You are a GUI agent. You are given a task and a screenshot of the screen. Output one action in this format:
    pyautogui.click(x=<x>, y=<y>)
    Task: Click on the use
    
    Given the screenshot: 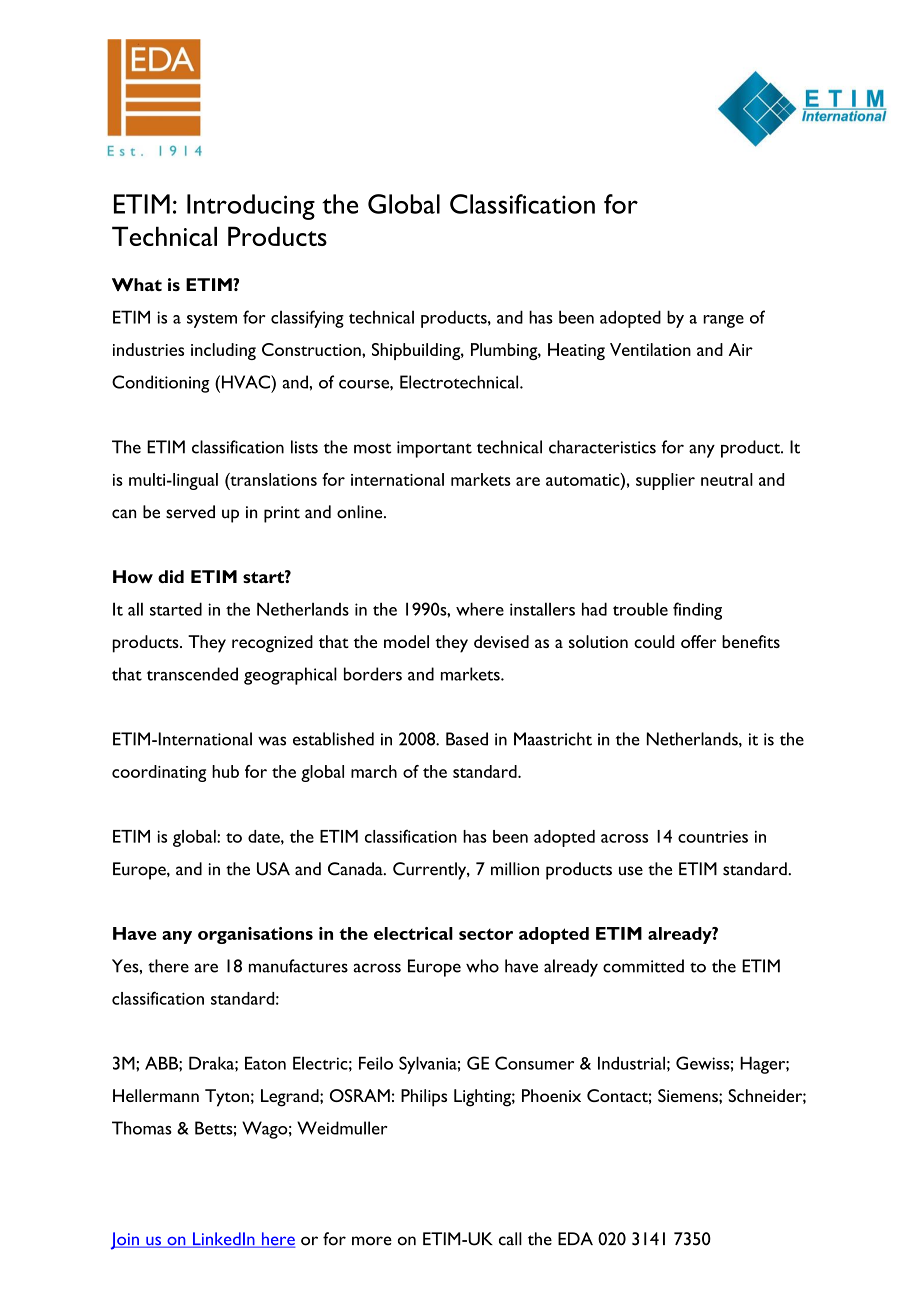 What is the action you would take?
    pyautogui.click(x=631, y=871)
